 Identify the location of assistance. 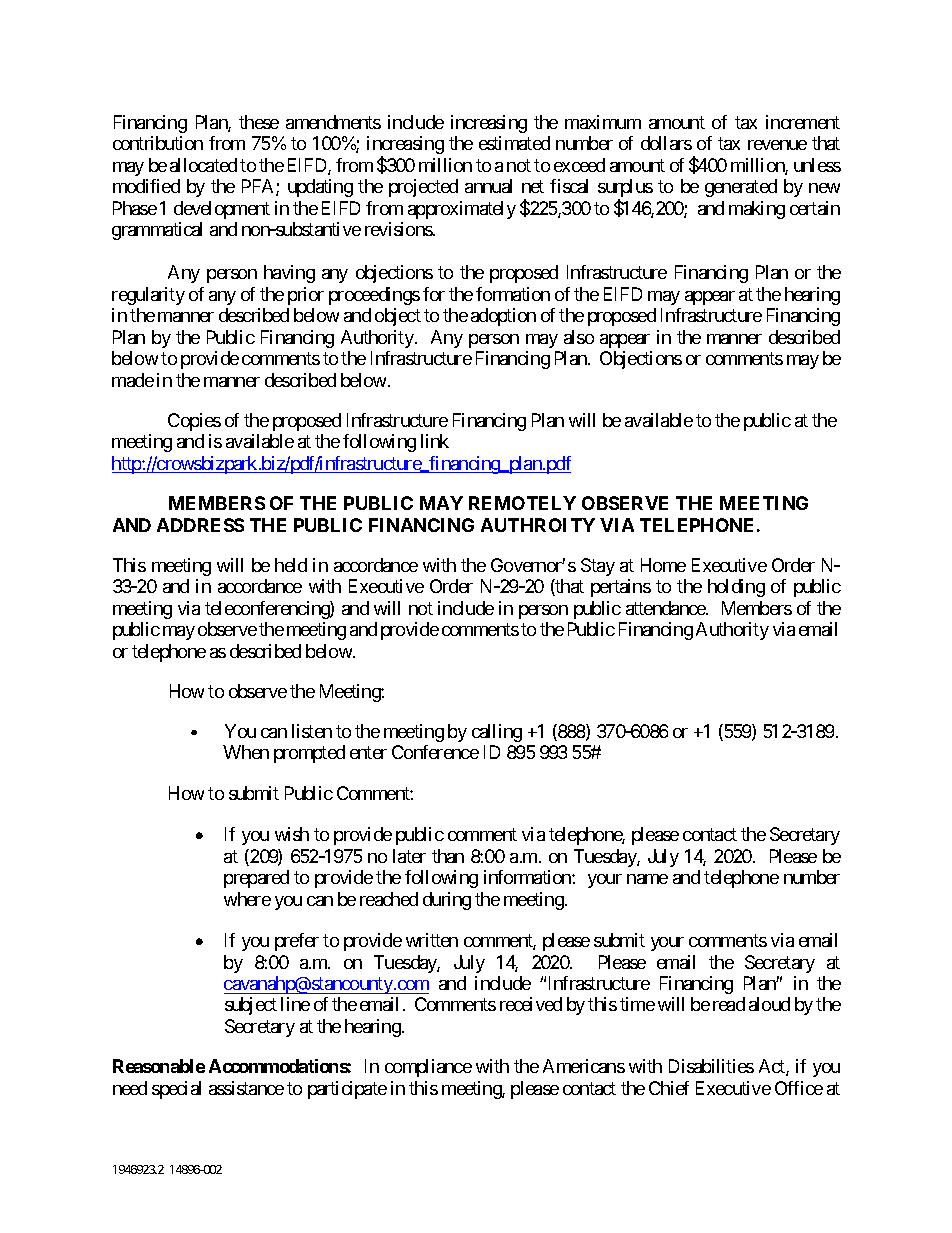
(246, 1088).
